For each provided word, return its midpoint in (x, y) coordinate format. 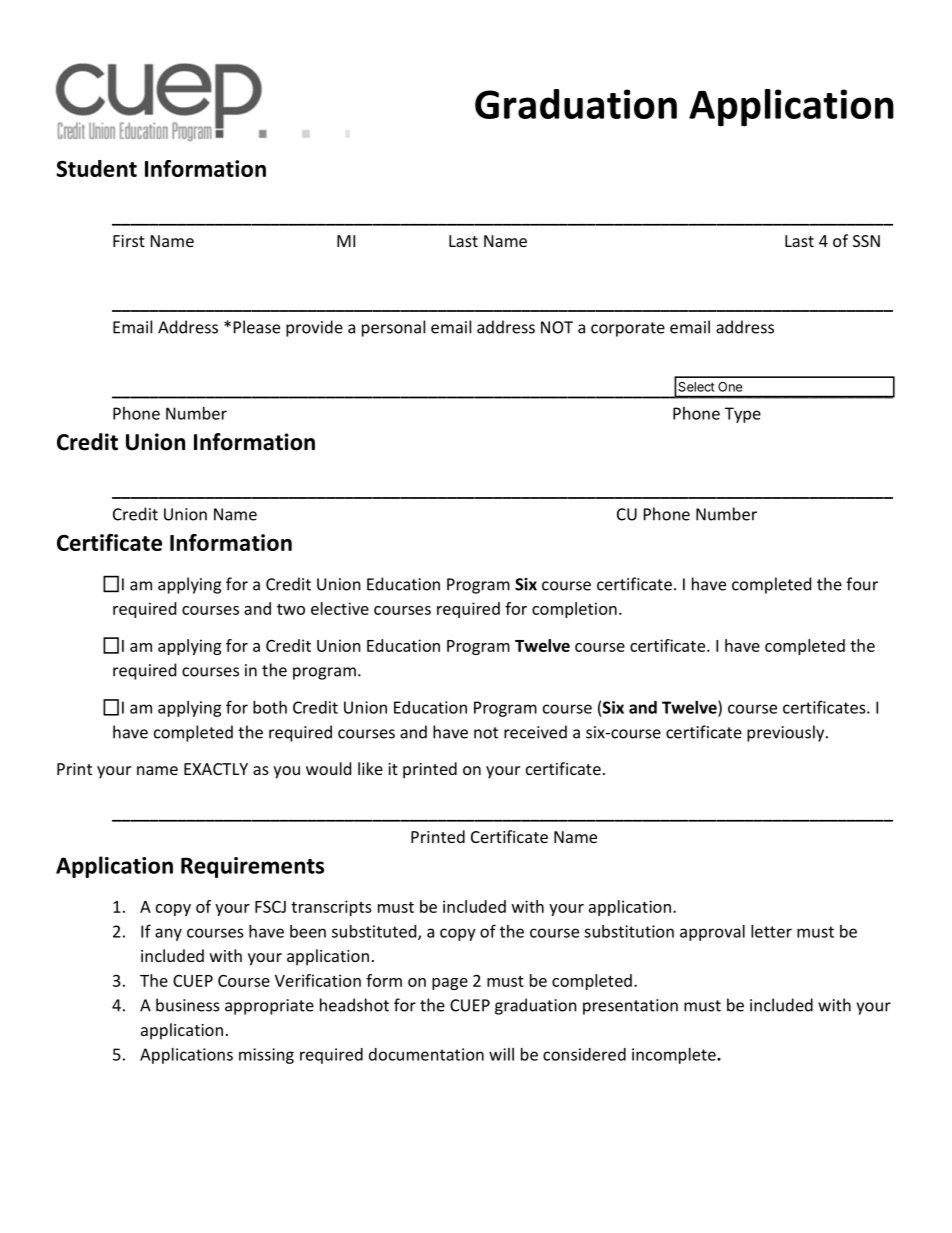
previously (787, 733)
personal (393, 328)
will (501, 1054)
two (291, 609)
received (535, 732)
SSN (866, 241)
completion (574, 610)
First (129, 241)
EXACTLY (216, 769)
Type (743, 415)
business (188, 1005)
